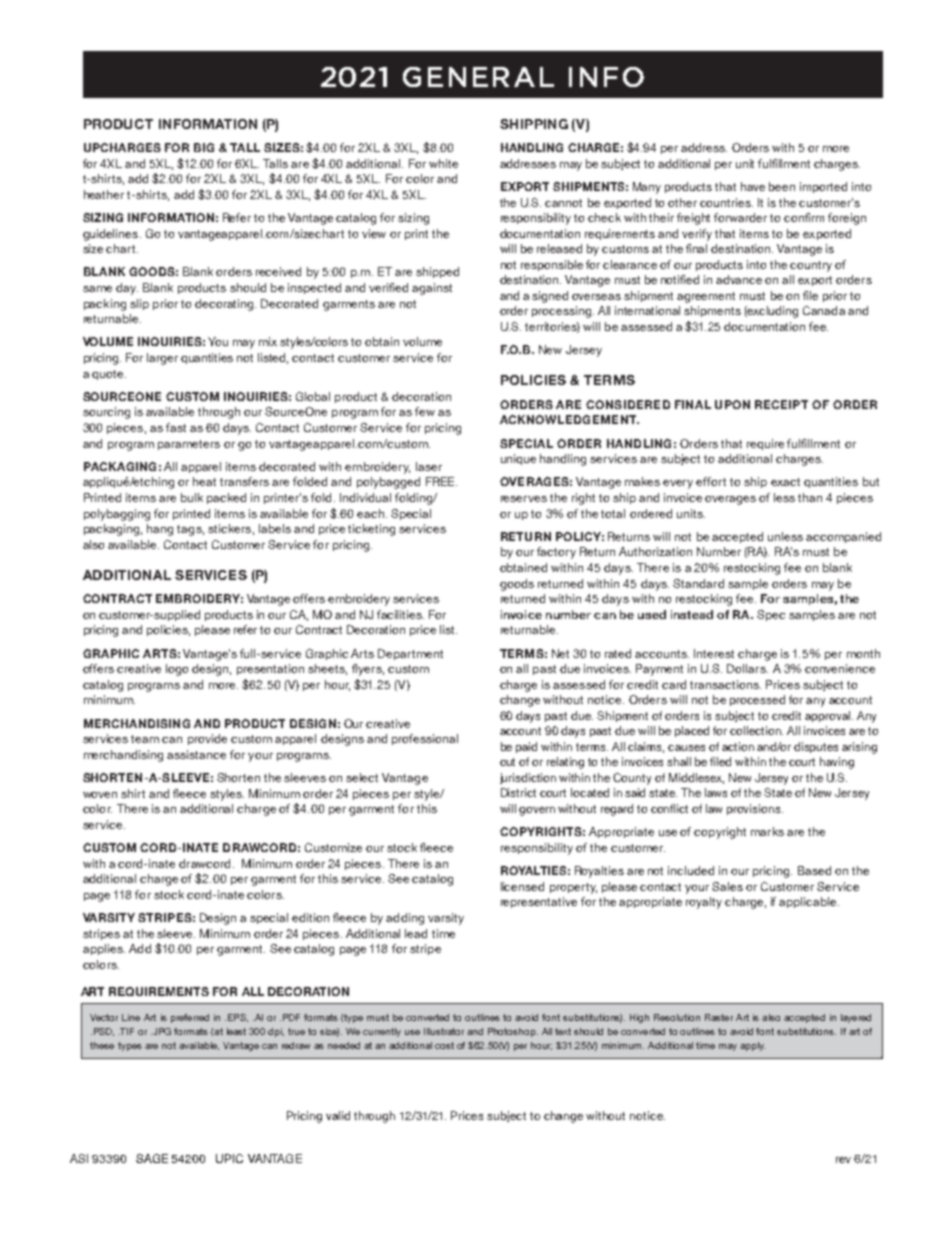  What do you see at coordinates (782, 186) in the document?
I see `been` at bounding box center [782, 186].
